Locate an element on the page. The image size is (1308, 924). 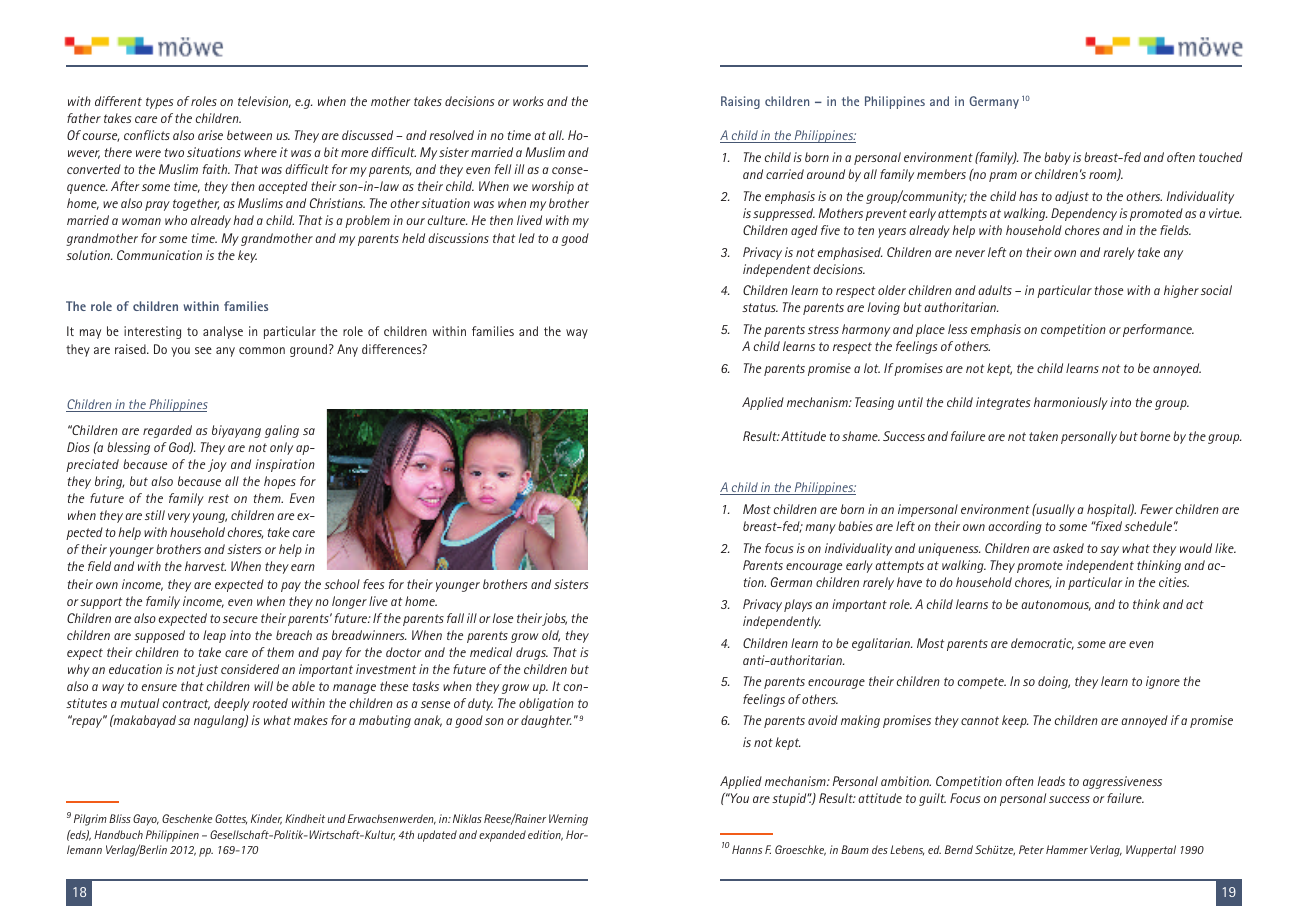
Raising is located at coordinates (740, 102).
